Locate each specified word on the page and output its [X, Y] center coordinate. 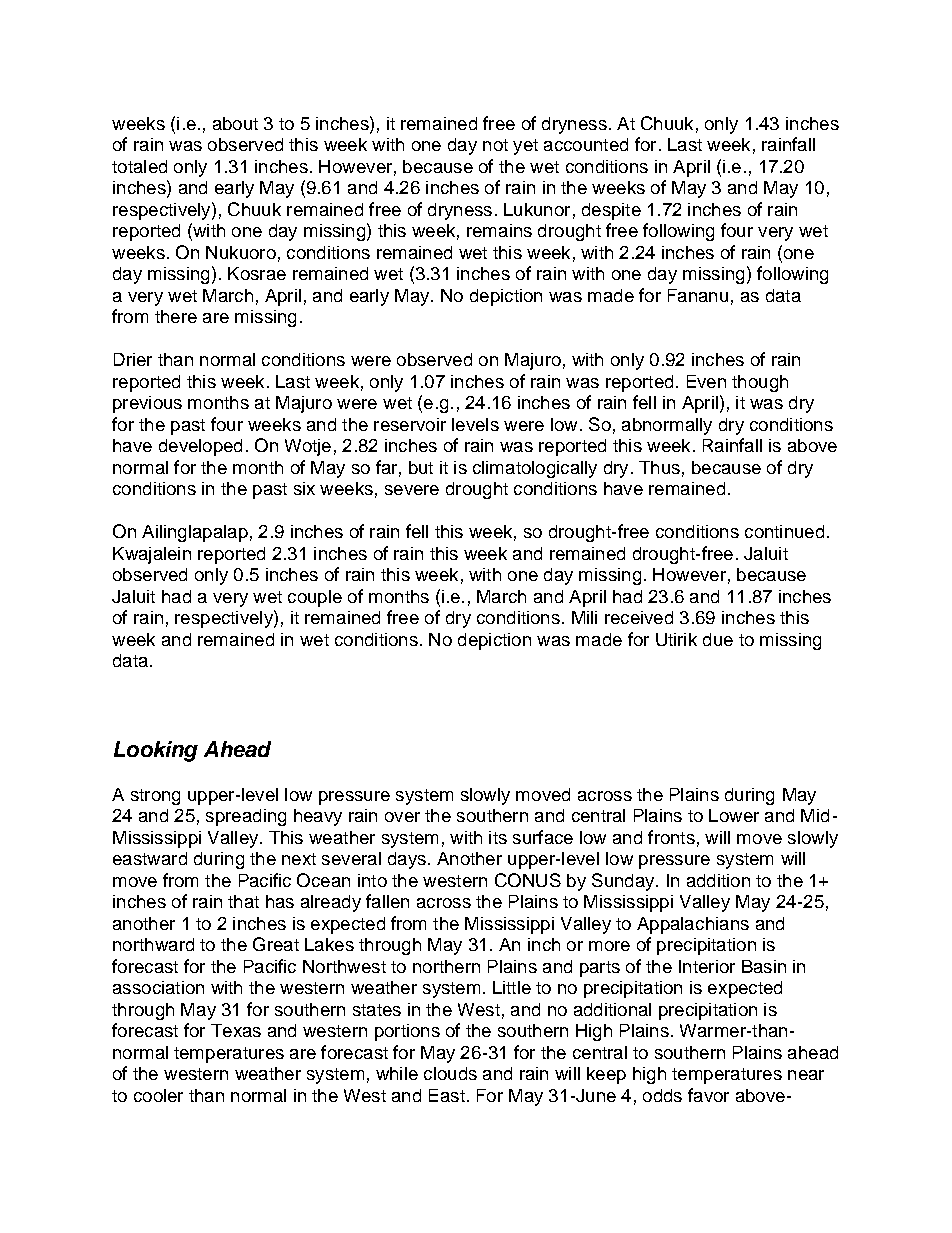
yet [525, 147]
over [402, 817]
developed [200, 447]
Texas [236, 1030]
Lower [734, 815]
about [235, 123]
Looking [156, 751]
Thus [659, 467]
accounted [586, 144]
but [421, 467]
